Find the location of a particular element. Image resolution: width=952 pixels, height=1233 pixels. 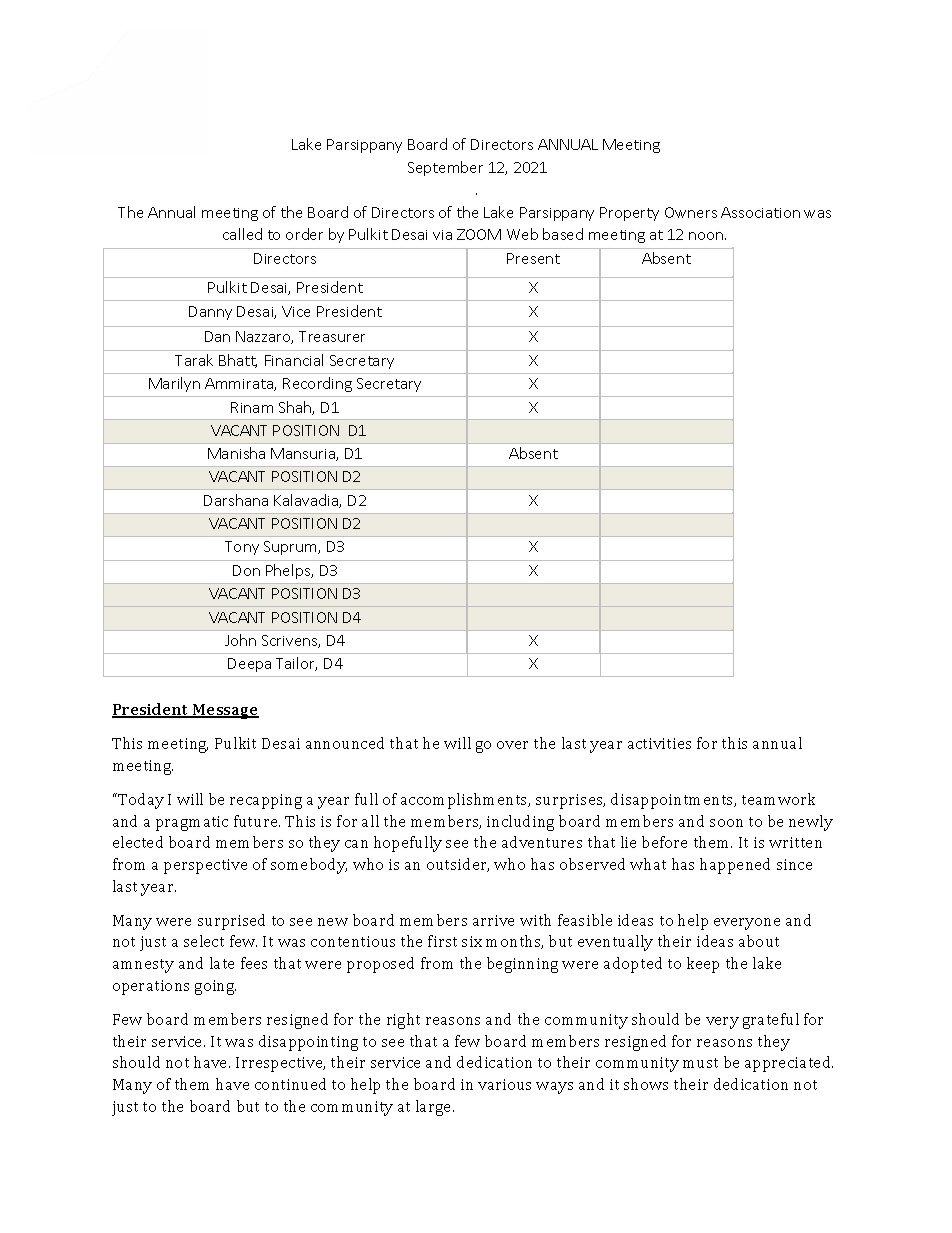

Irrespective is located at coordinates (280, 1064).
